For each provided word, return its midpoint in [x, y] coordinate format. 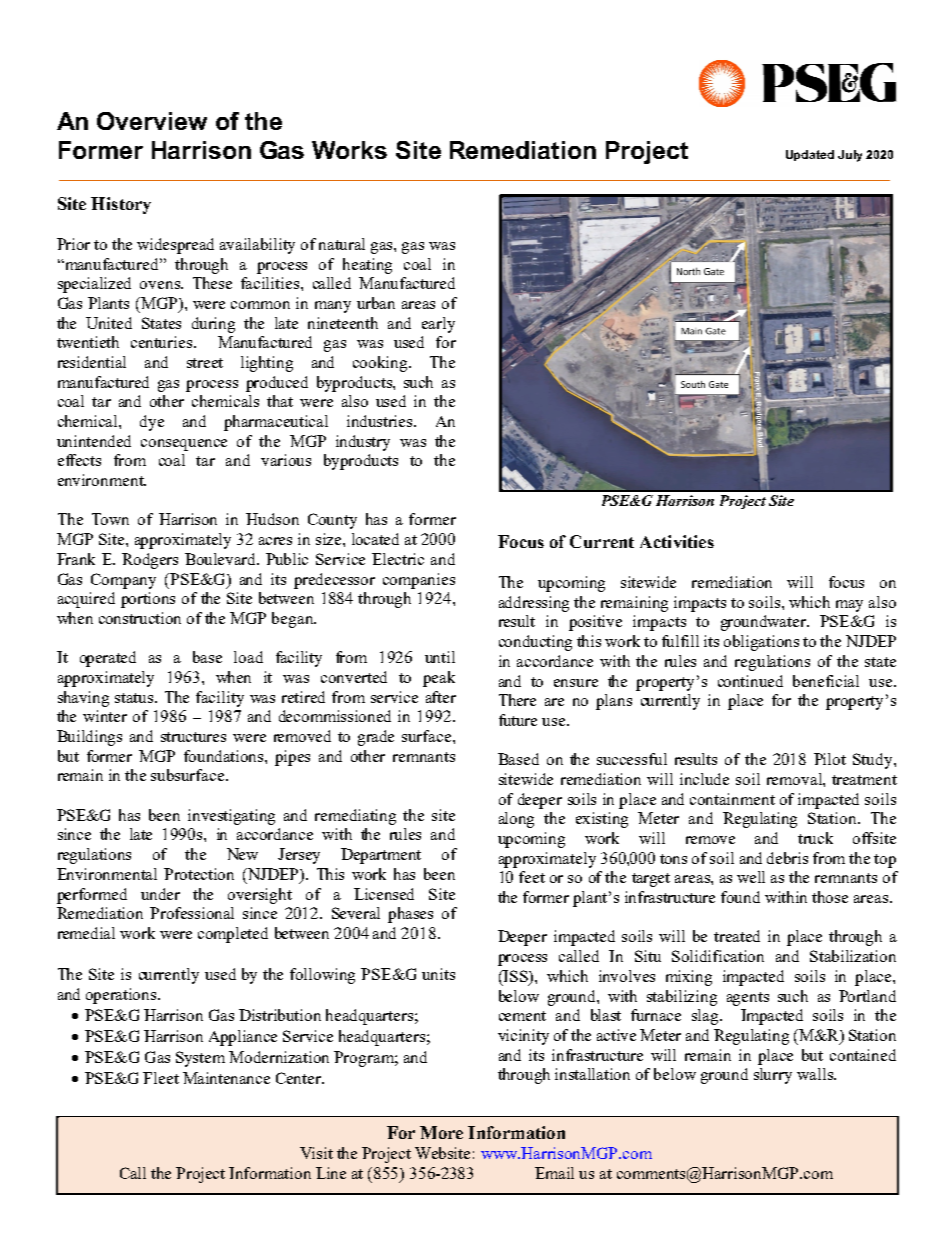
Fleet [161, 1078]
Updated [810, 155]
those [830, 897]
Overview [152, 121]
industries [381, 421]
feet [532, 877]
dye [152, 423]
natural [342, 244]
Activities [677, 541]
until [440, 657]
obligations [761, 643]
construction [140, 618]
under [160, 894]
